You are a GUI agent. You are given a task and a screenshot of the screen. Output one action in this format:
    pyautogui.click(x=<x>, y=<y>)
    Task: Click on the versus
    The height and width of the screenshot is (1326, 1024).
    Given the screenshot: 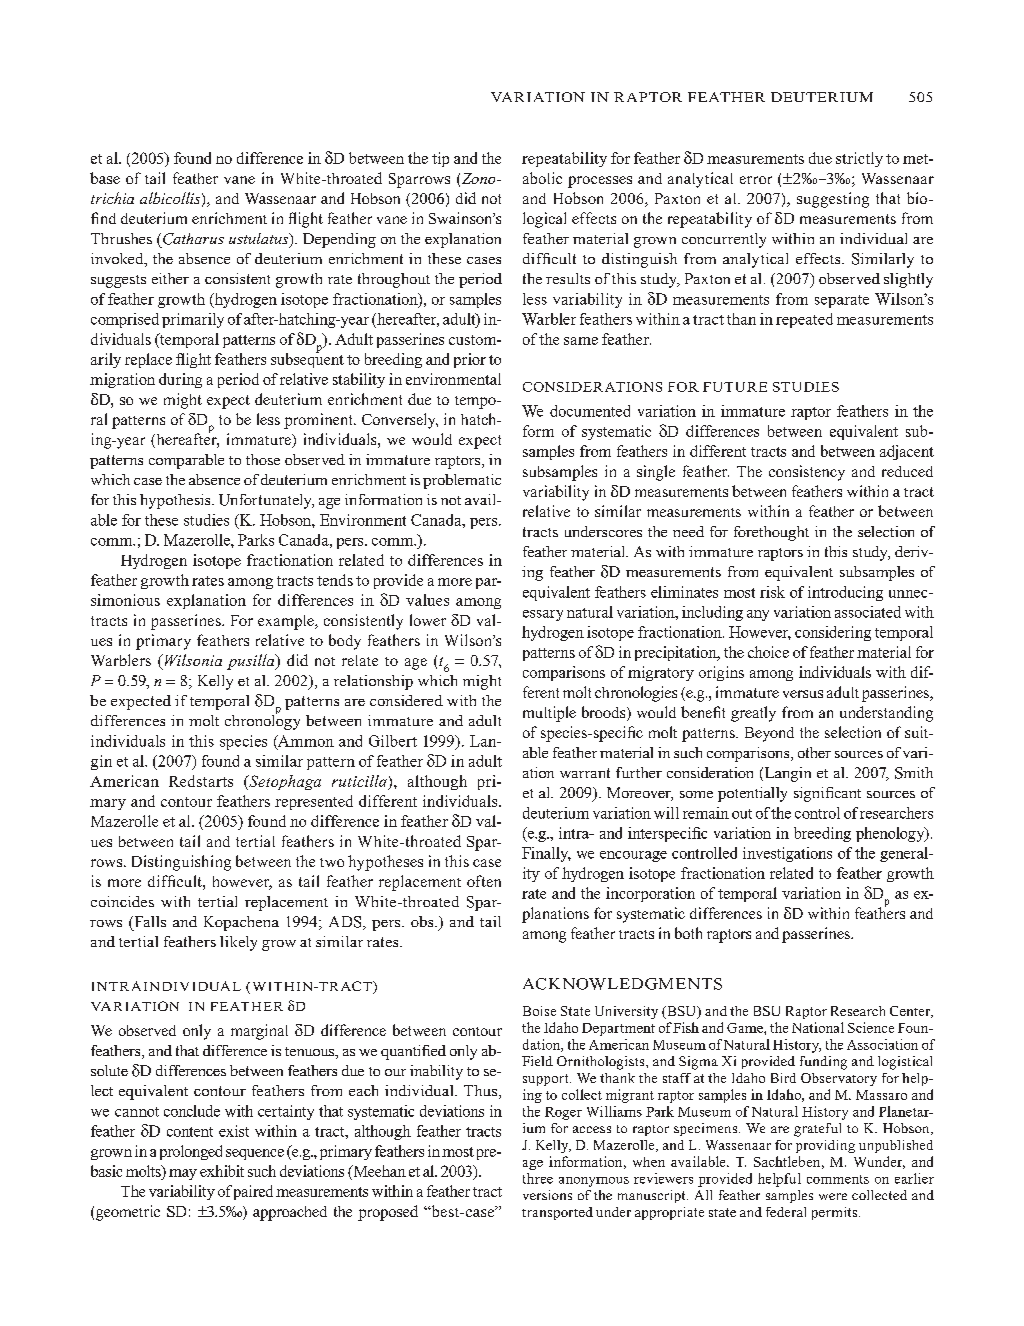 What is the action you would take?
    pyautogui.click(x=803, y=694)
